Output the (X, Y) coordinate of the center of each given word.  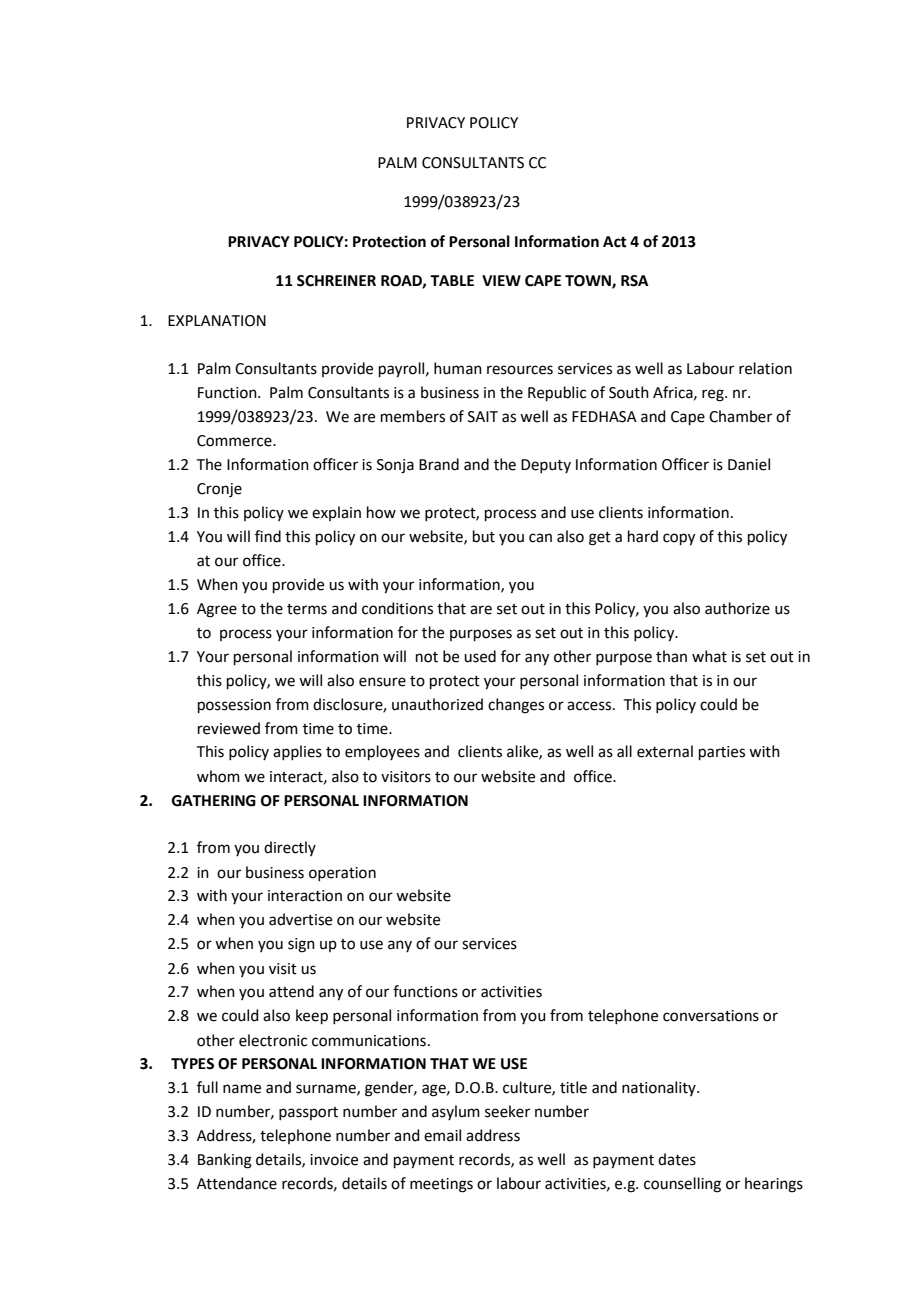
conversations (711, 1016)
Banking (225, 1161)
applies (297, 752)
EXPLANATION (217, 321)
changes (516, 706)
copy (679, 539)
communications (369, 1041)
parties (722, 753)
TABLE (452, 280)
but (484, 536)
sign (301, 945)
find (268, 536)
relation (765, 368)
